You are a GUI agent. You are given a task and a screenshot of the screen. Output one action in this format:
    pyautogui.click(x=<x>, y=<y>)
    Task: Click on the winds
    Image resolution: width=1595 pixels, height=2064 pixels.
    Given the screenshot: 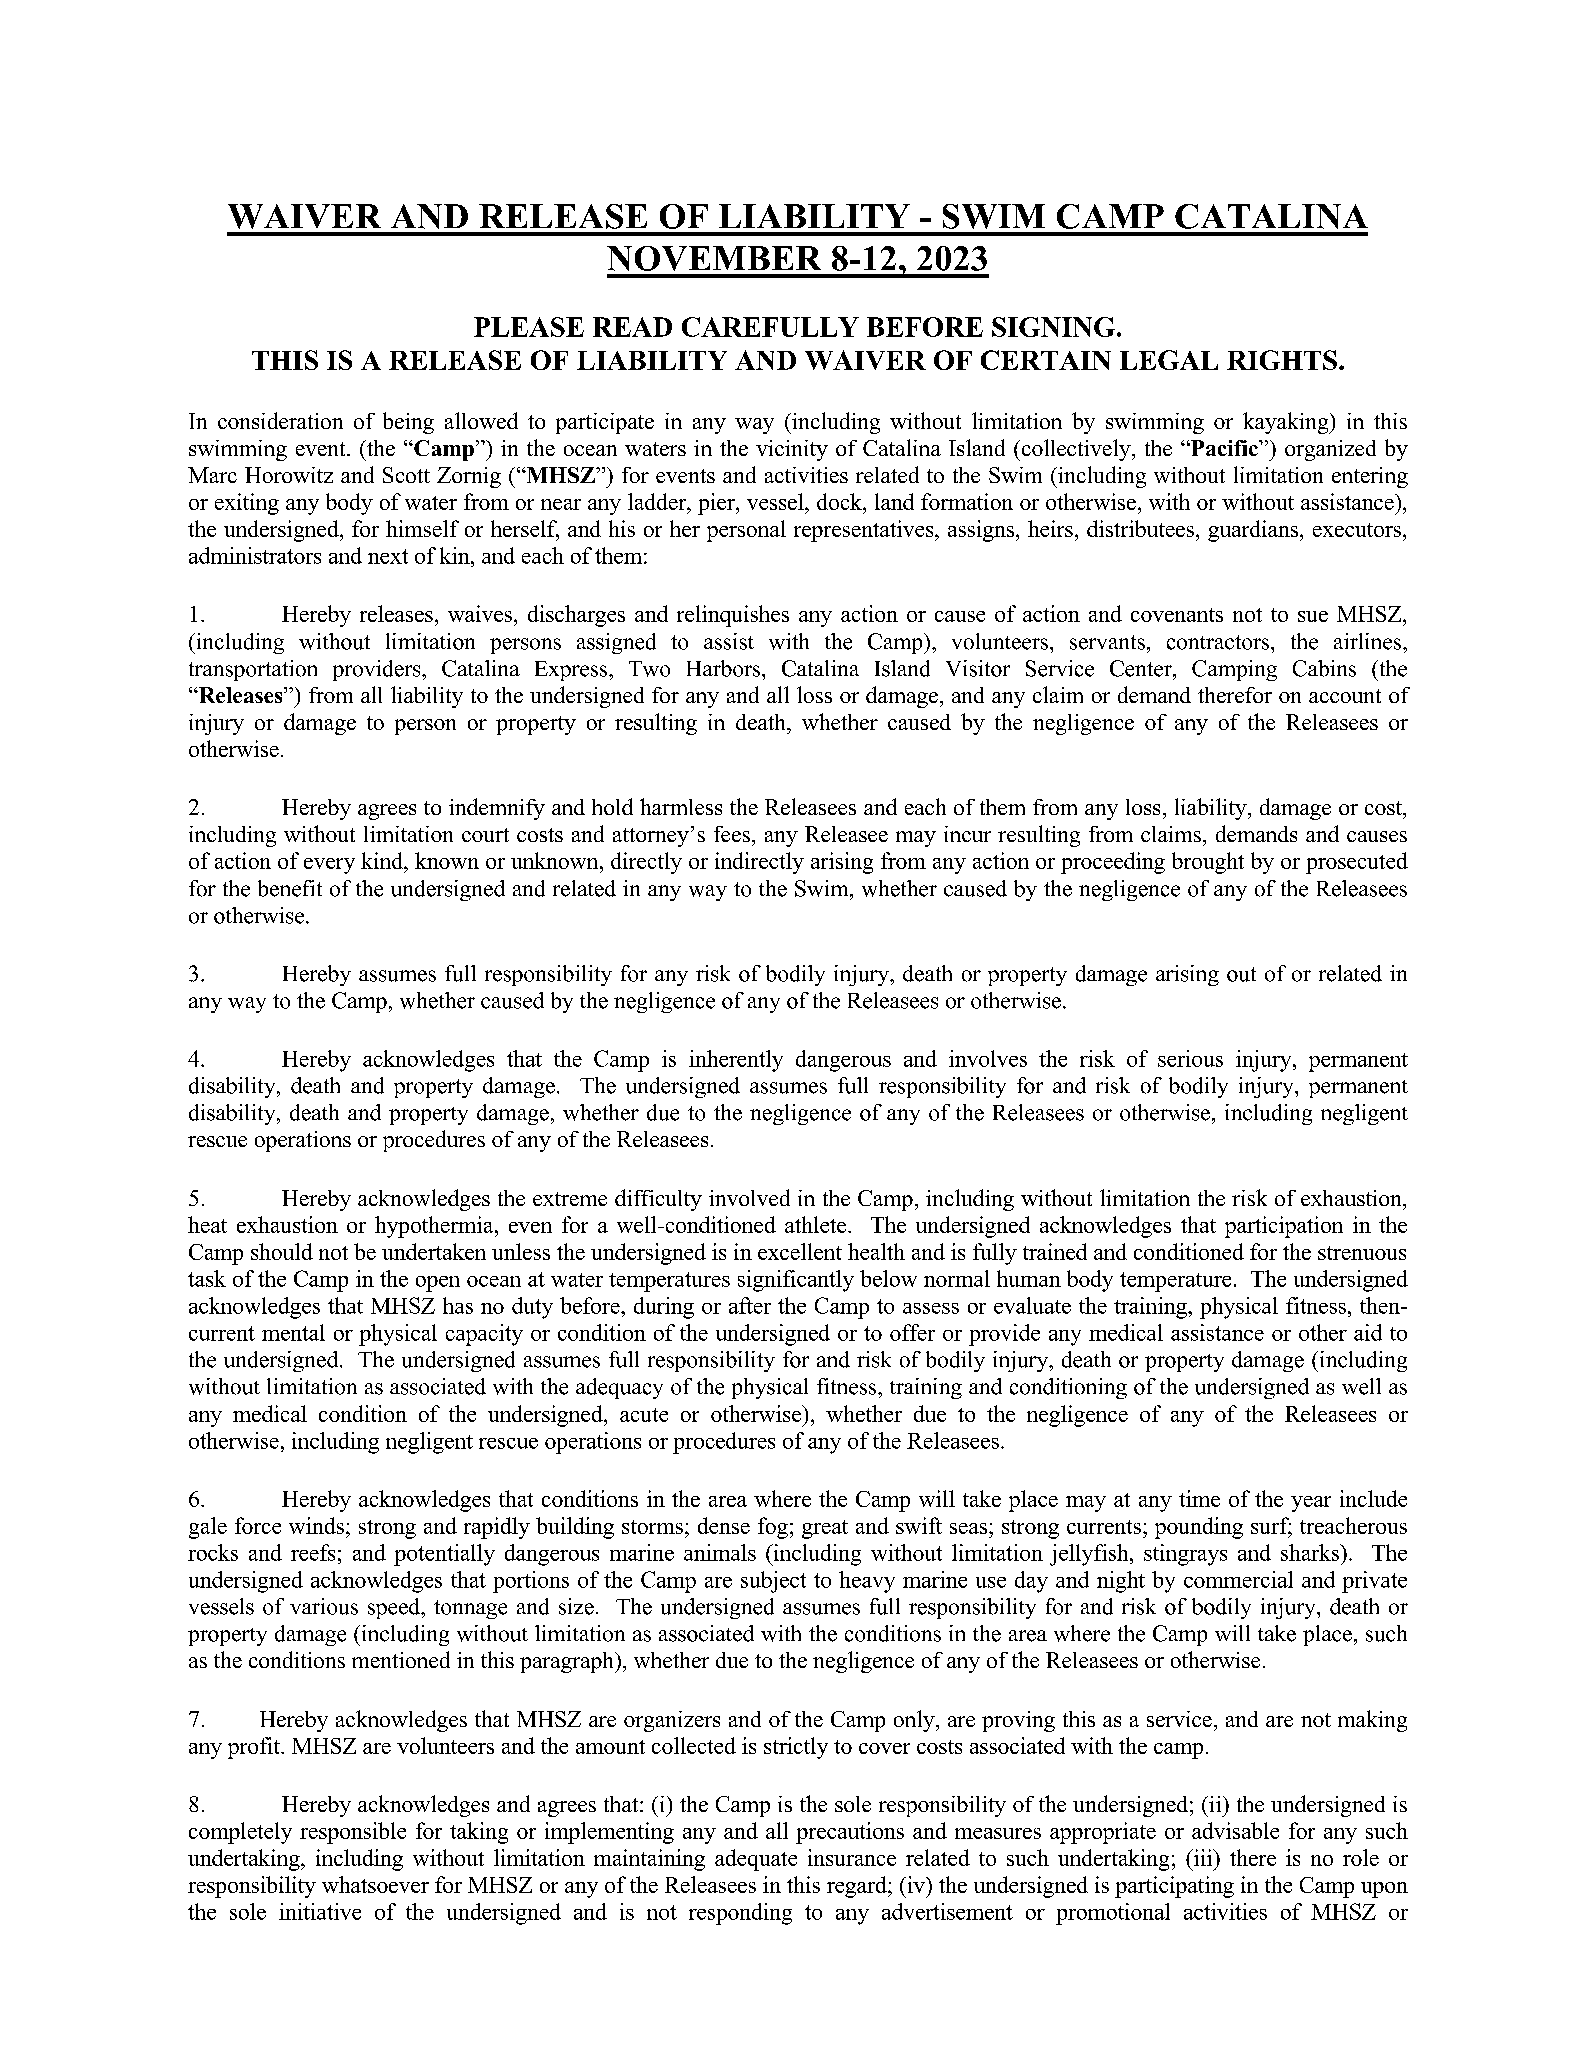 What is the action you would take?
    pyautogui.click(x=316, y=1525)
